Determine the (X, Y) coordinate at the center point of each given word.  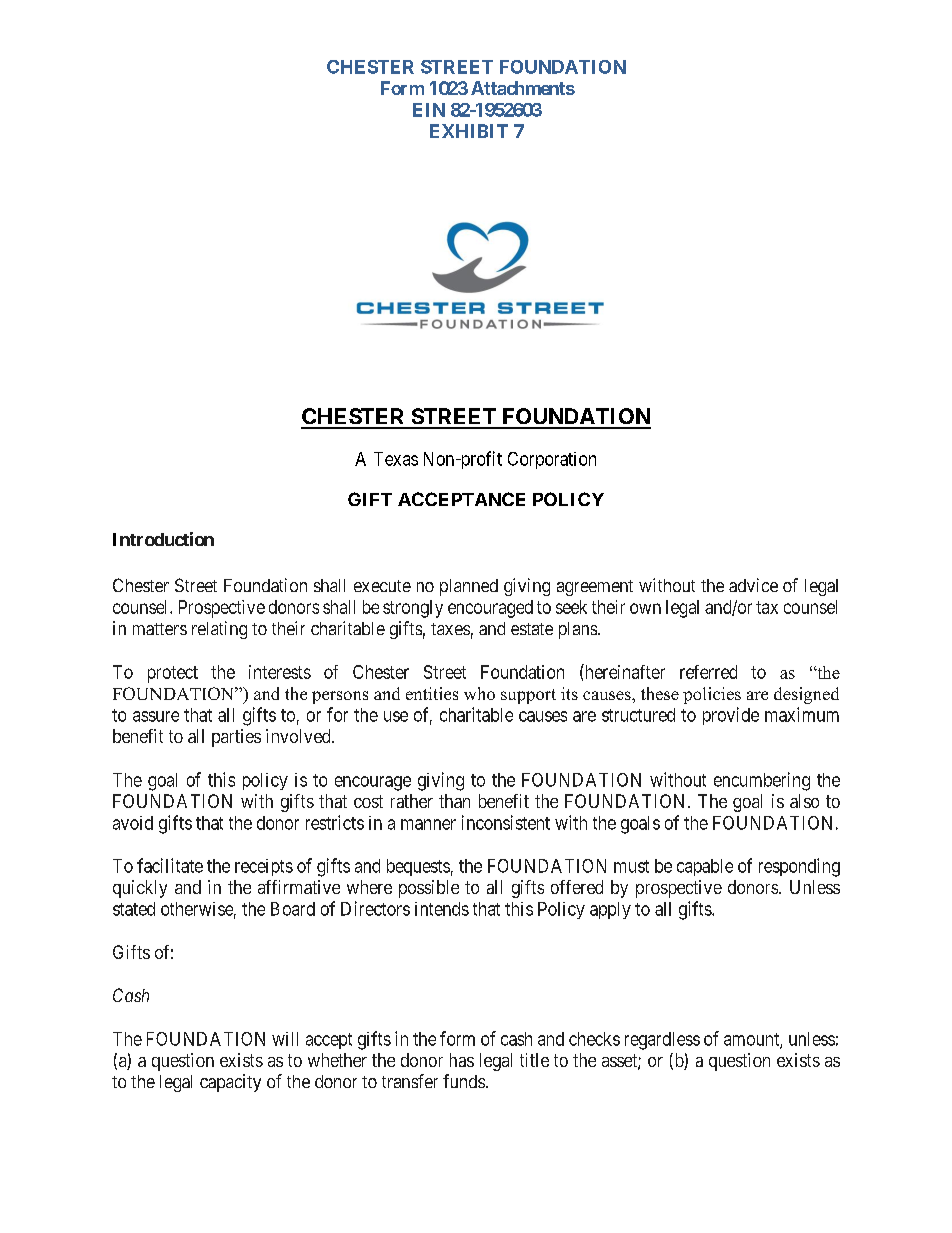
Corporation (552, 460)
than (454, 801)
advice (753, 585)
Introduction (163, 539)
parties (236, 738)
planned (469, 587)
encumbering (762, 781)
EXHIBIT (469, 131)
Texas (396, 459)
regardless (662, 1041)
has (462, 1060)
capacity (230, 1083)
